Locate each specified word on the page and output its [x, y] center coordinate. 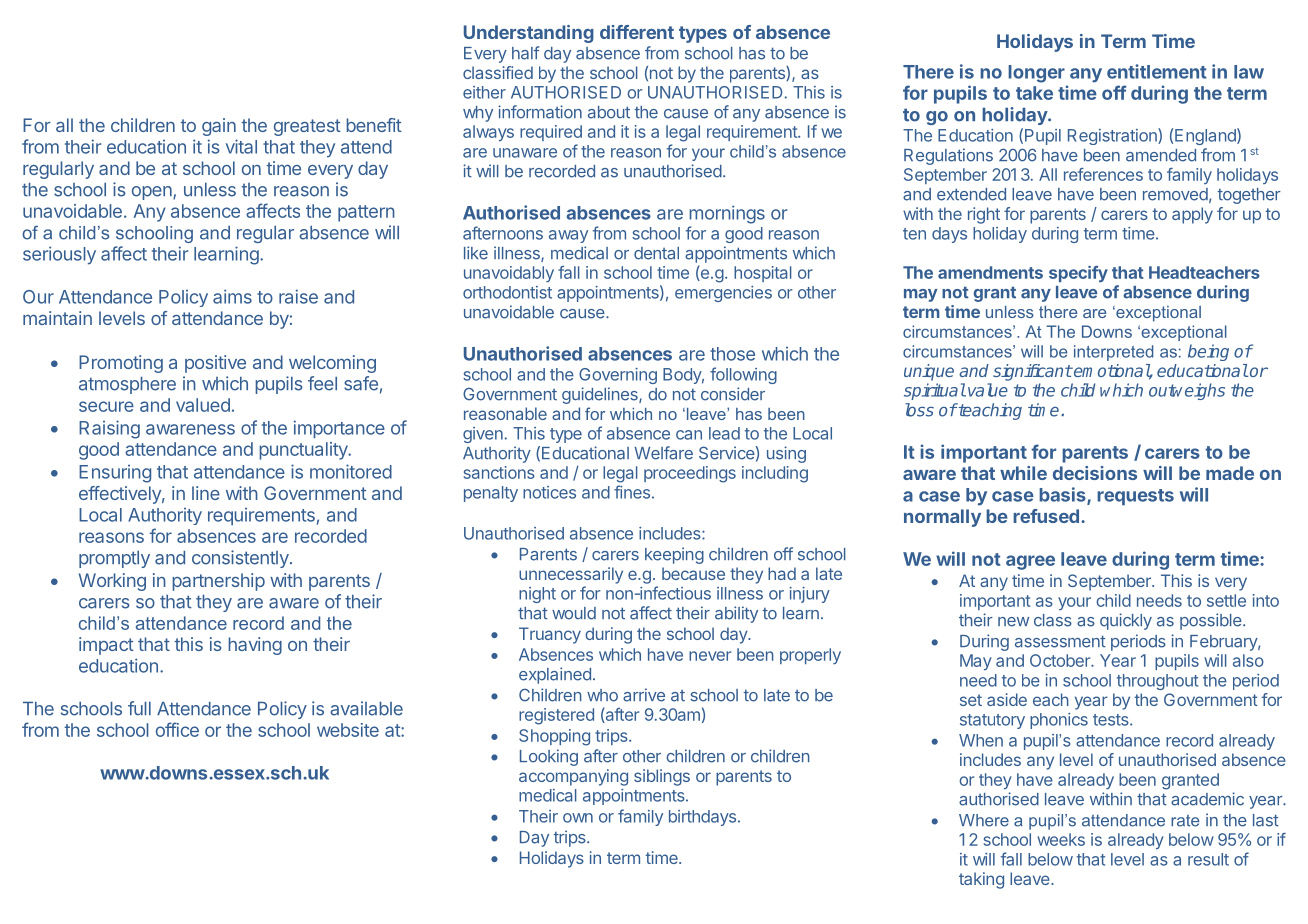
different [637, 32]
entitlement [1157, 71]
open [153, 193]
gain [219, 127]
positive [215, 364]
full [139, 708]
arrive [644, 695]
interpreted [1113, 353]
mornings [727, 214]
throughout [1157, 682]
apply [1192, 215]
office [177, 729]
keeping [674, 555]
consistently [241, 559]
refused [1046, 516]
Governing [618, 376]
